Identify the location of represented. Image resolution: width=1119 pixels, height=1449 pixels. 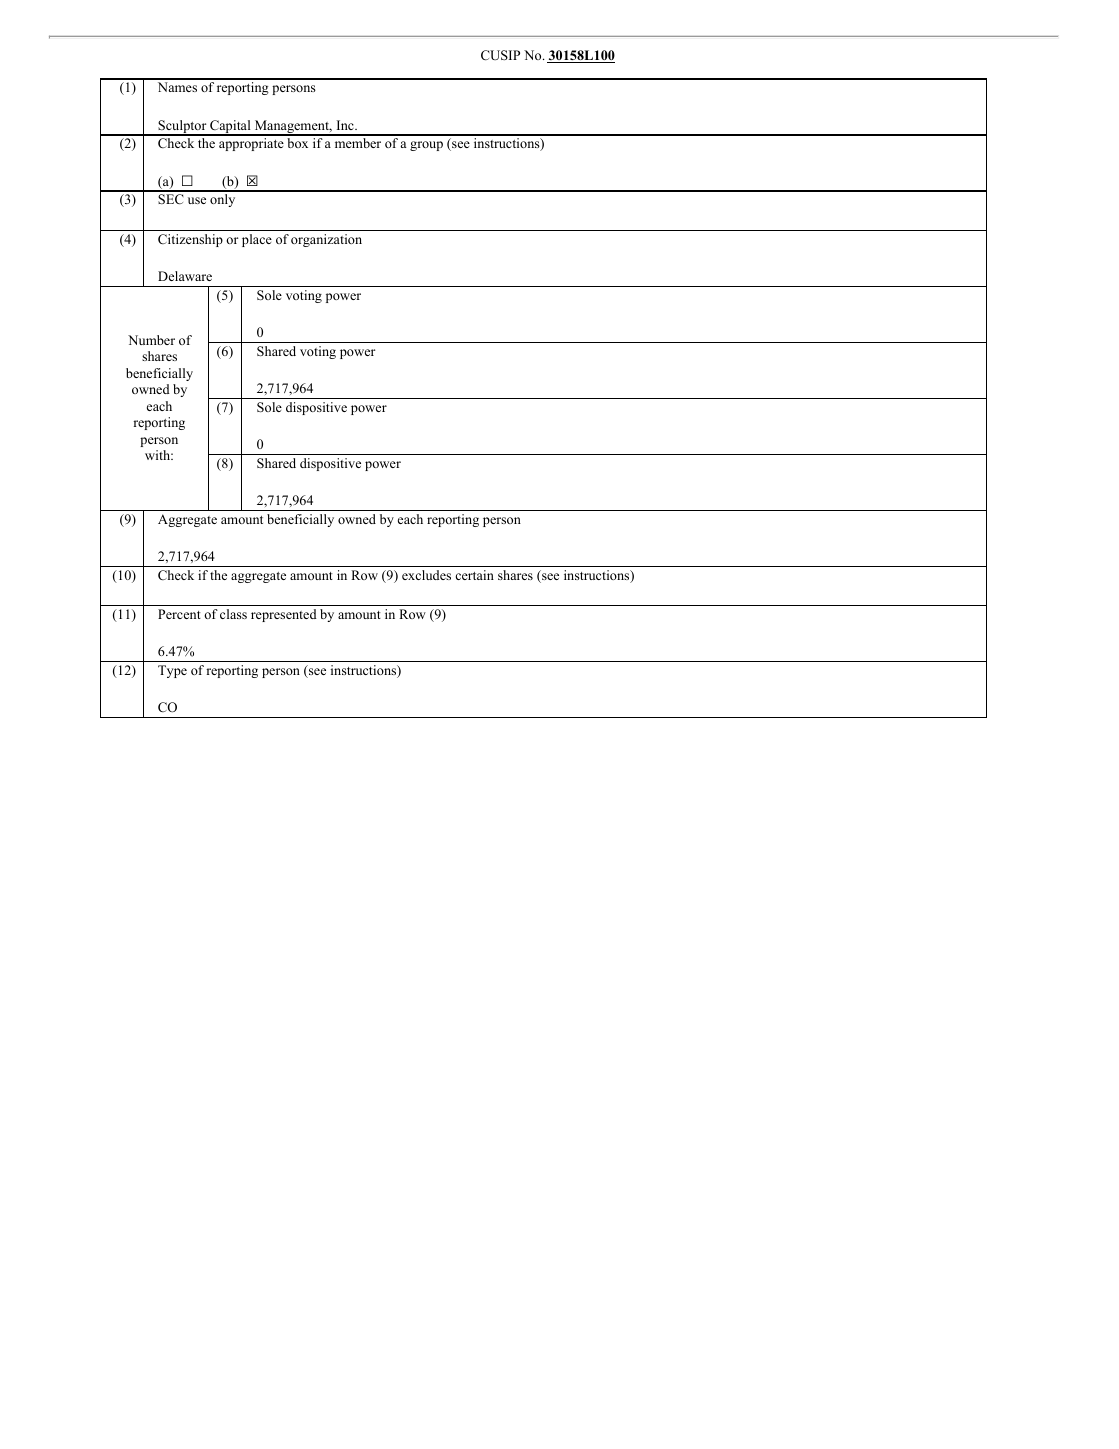
(284, 615).
